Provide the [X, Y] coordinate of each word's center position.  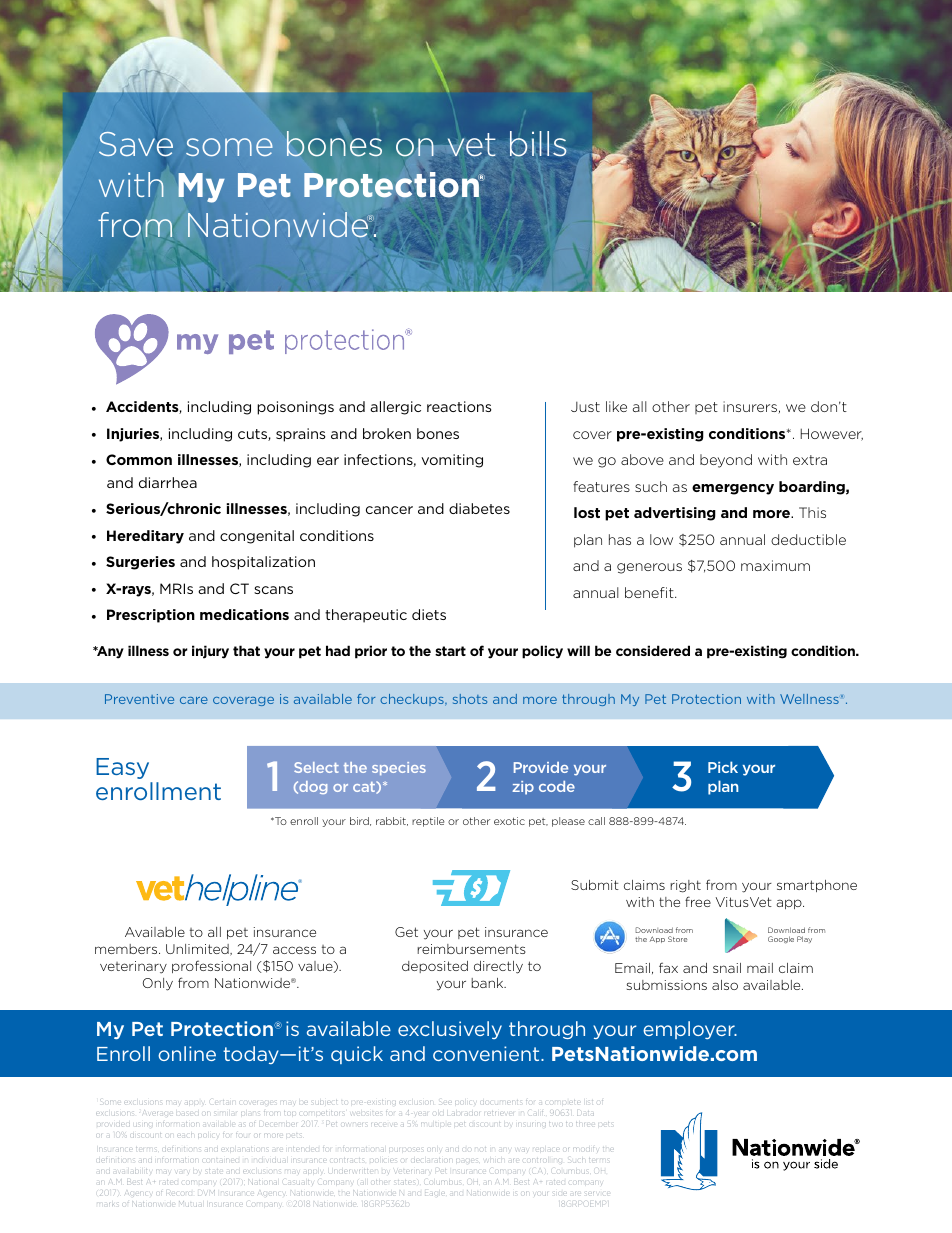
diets [429, 614]
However [831, 434]
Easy [122, 768]
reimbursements [471, 949]
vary [182, 1173]
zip [523, 788]
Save [136, 145]
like [616, 406]
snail [727, 968]
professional [211, 966]
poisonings [295, 408]
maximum [775, 565]
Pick [723, 767]
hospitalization [263, 563]
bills [538, 144]
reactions [459, 406]
